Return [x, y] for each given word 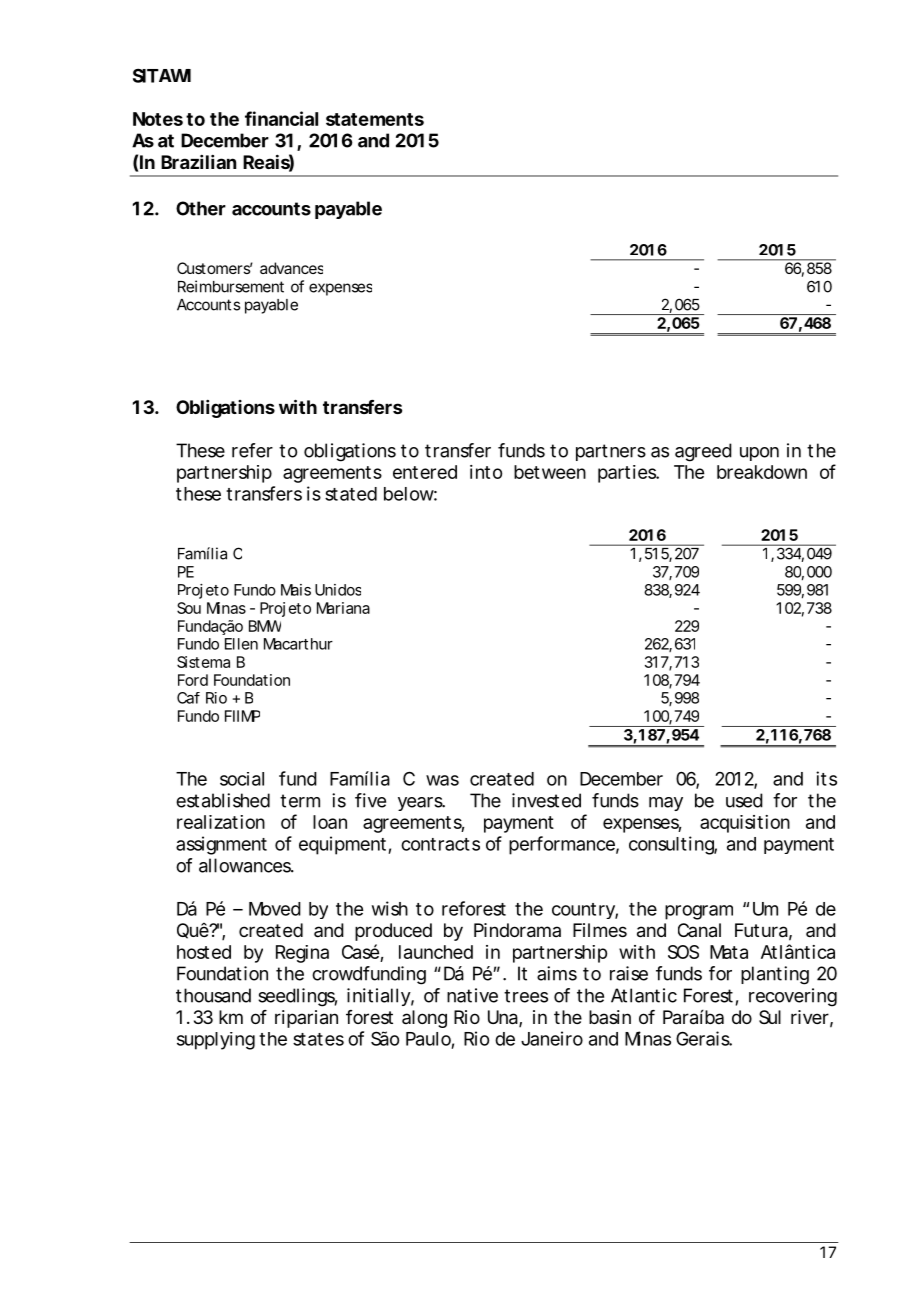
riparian [306, 1019]
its [826, 778]
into [486, 472]
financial [281, 118]
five [370, 800]
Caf [188, 698]
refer [252, 450]
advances [291, 268]
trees [526, 996]
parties [627, 474]
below [409, 494]
